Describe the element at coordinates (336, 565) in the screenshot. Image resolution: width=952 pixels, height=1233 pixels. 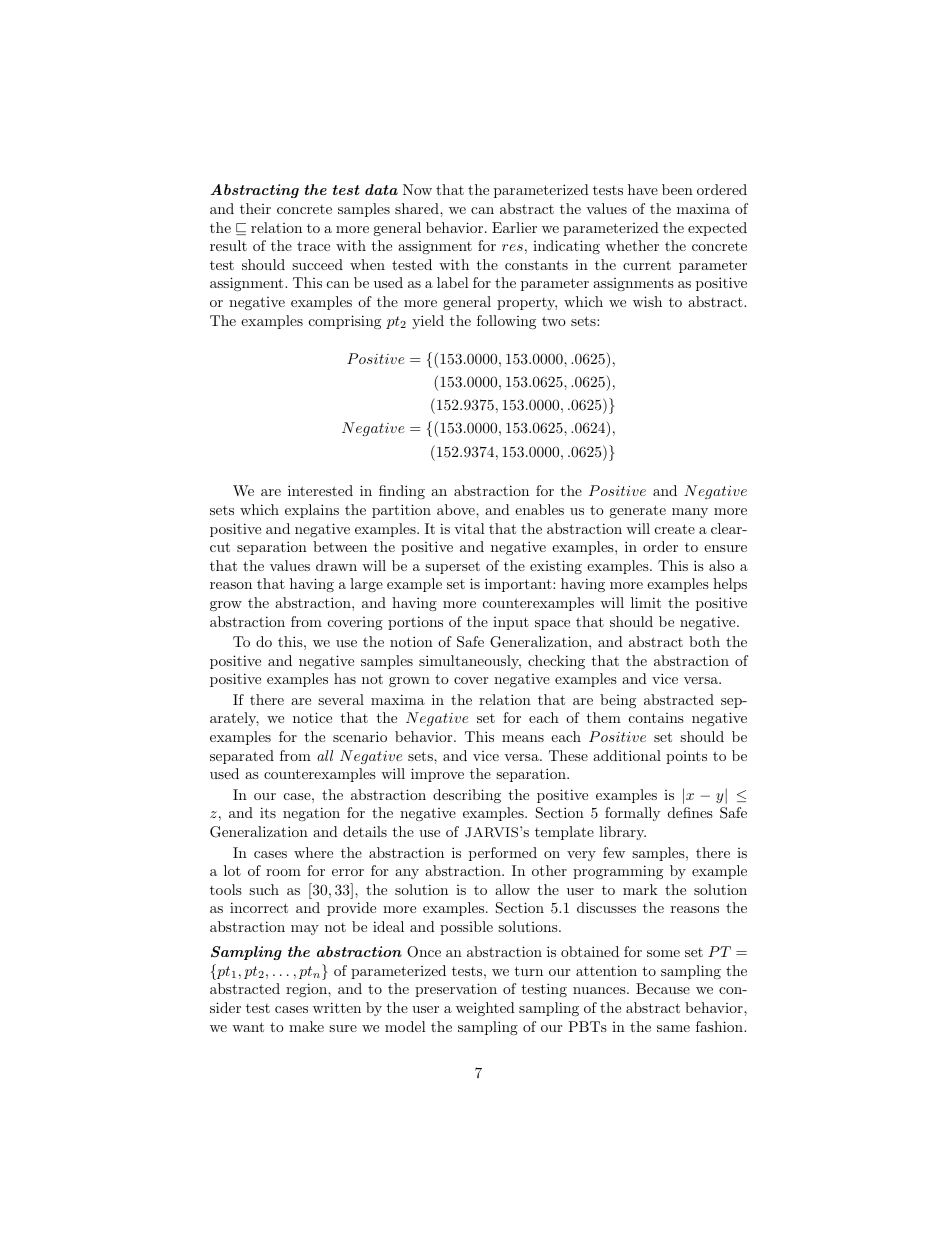
I see `drawn` at that location.
